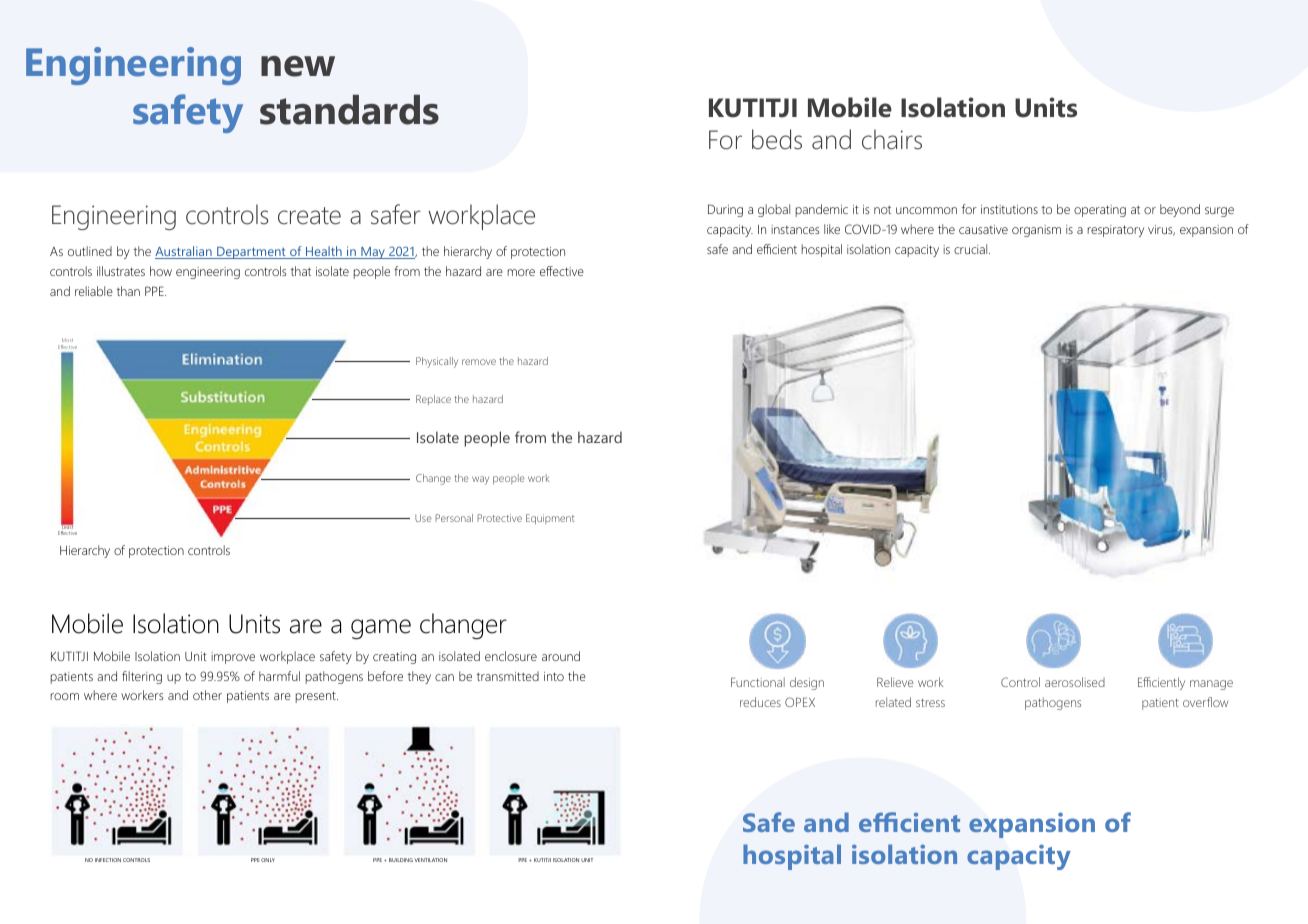 The height and width of the screenshot is (924, 1308). What do you see at coordinates (777, 139) in the screenshot?
I see `beds` at bounding box center [777, 139].
